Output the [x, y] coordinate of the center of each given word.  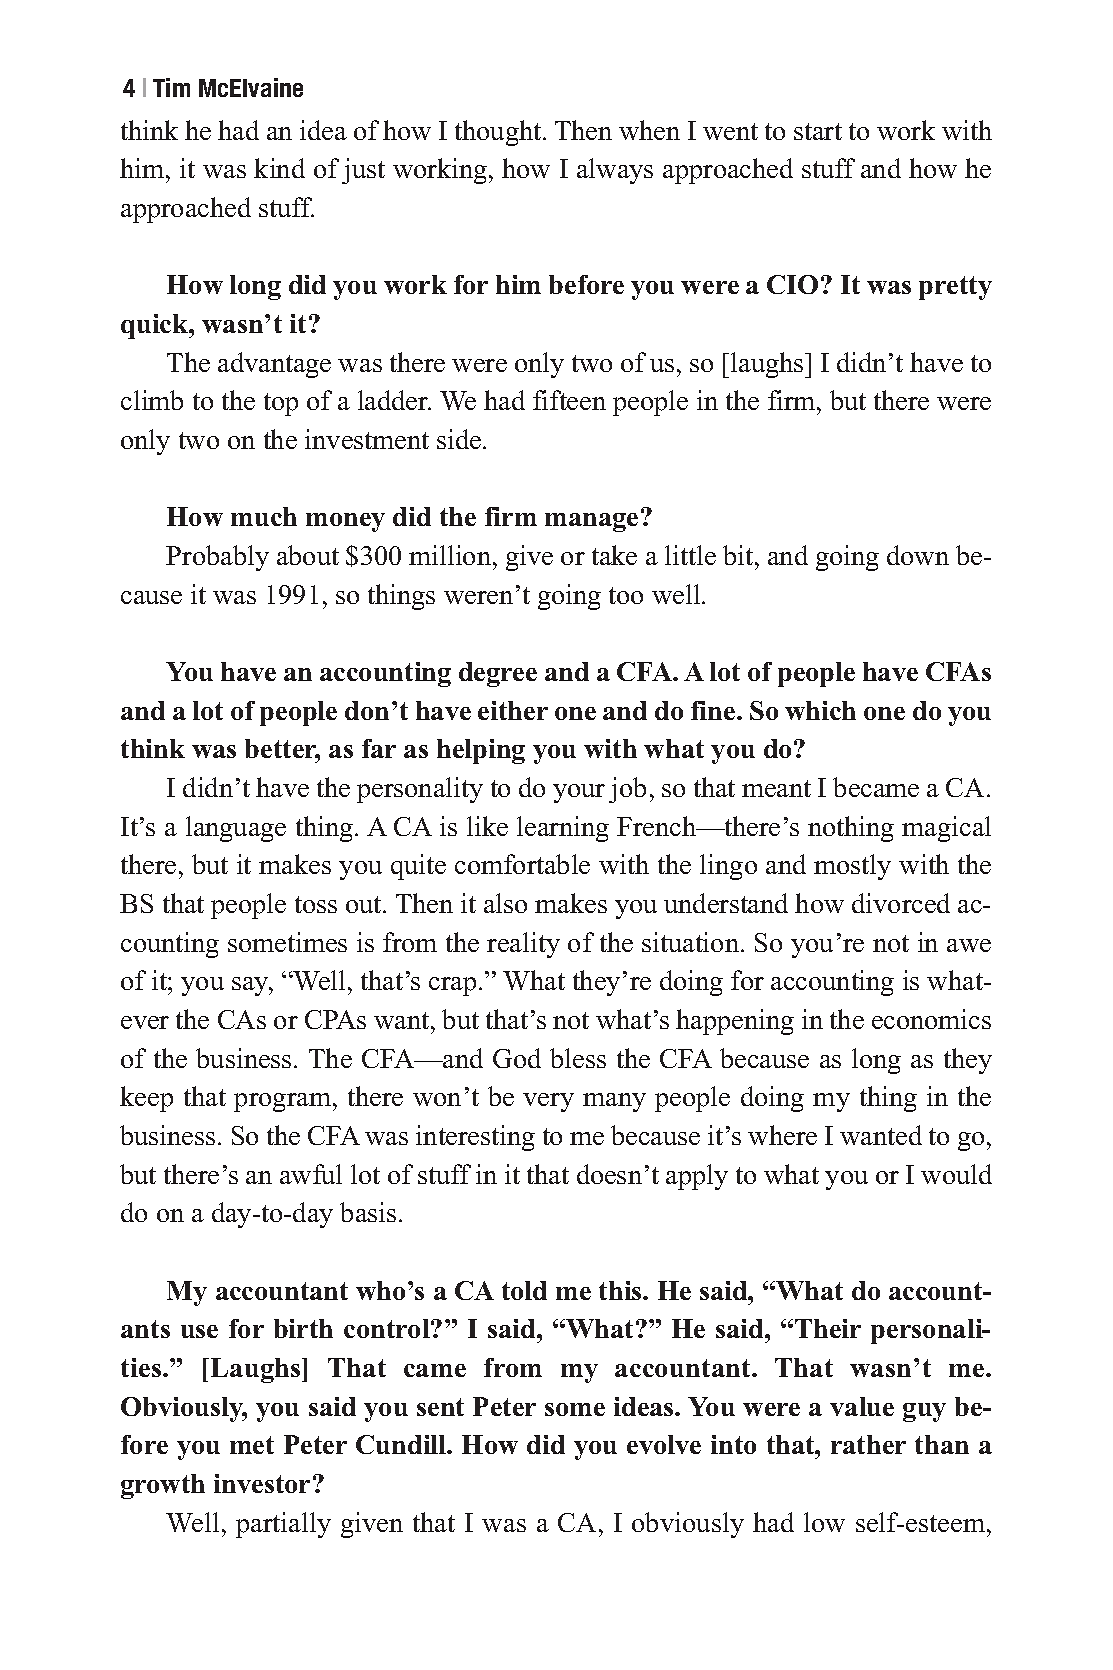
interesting [475, 1138]
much [264, 516]
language [236, 829]
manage [591, 522]
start [818, 131]
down [918, 555]
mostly [852, 867]
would [956, 1174]
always [615, 171]
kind [279, 168]
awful [311, 1174]
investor [262, 1483]
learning [563, 829]
